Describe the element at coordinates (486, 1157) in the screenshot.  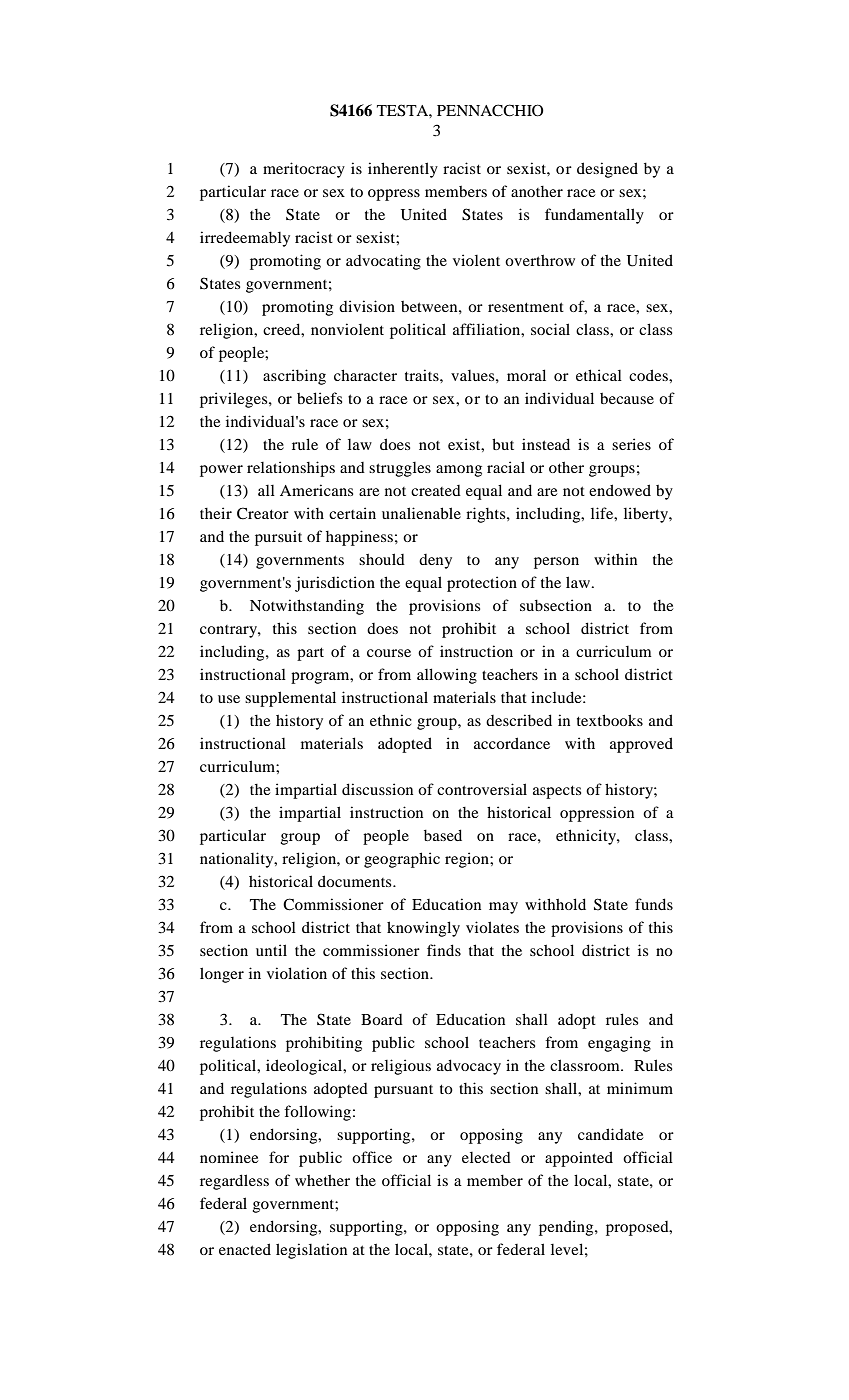
I see `elected` at that location.
